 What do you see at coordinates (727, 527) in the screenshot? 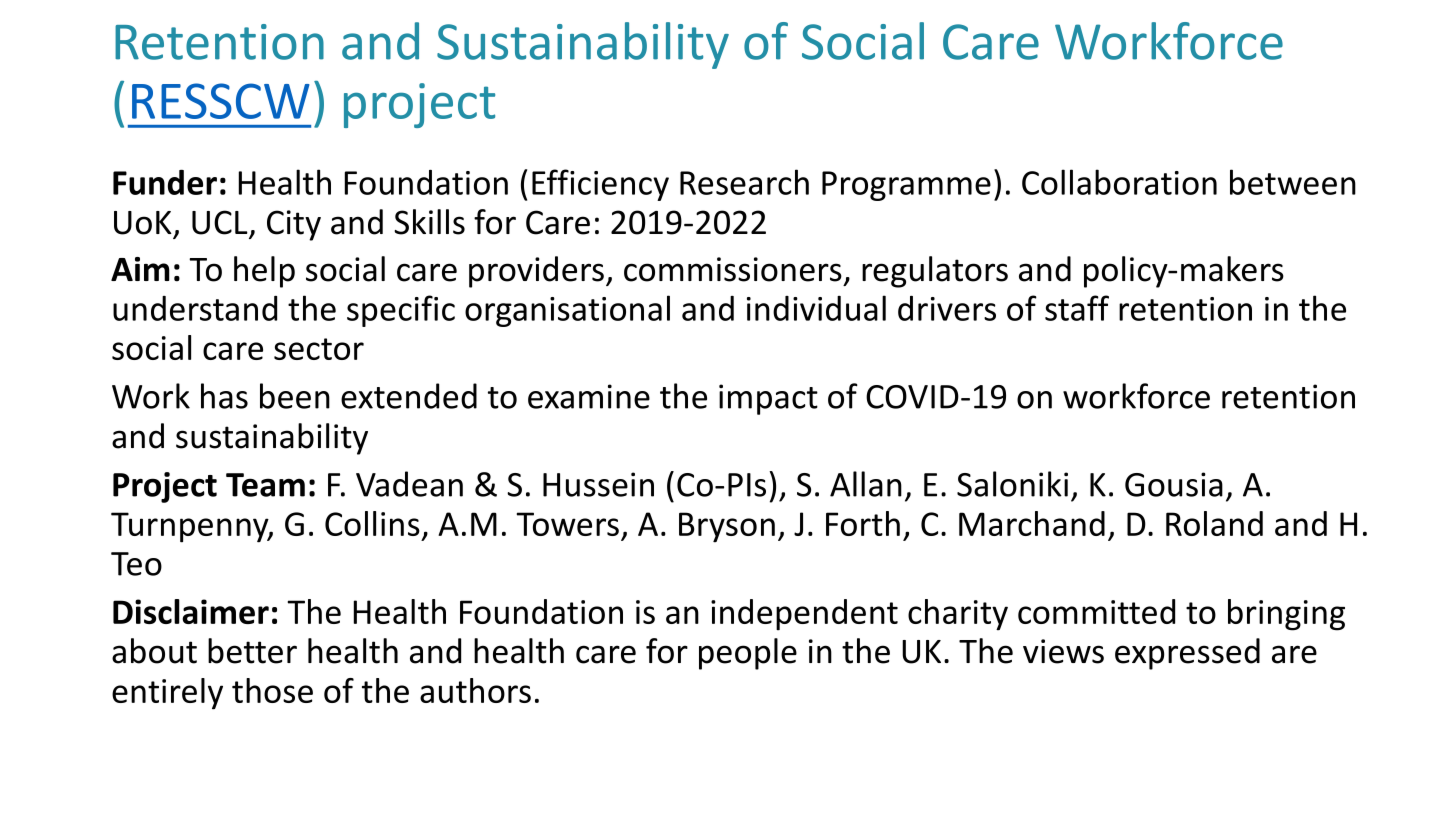
I see `Bryson` at bounding box center [727, 527].
